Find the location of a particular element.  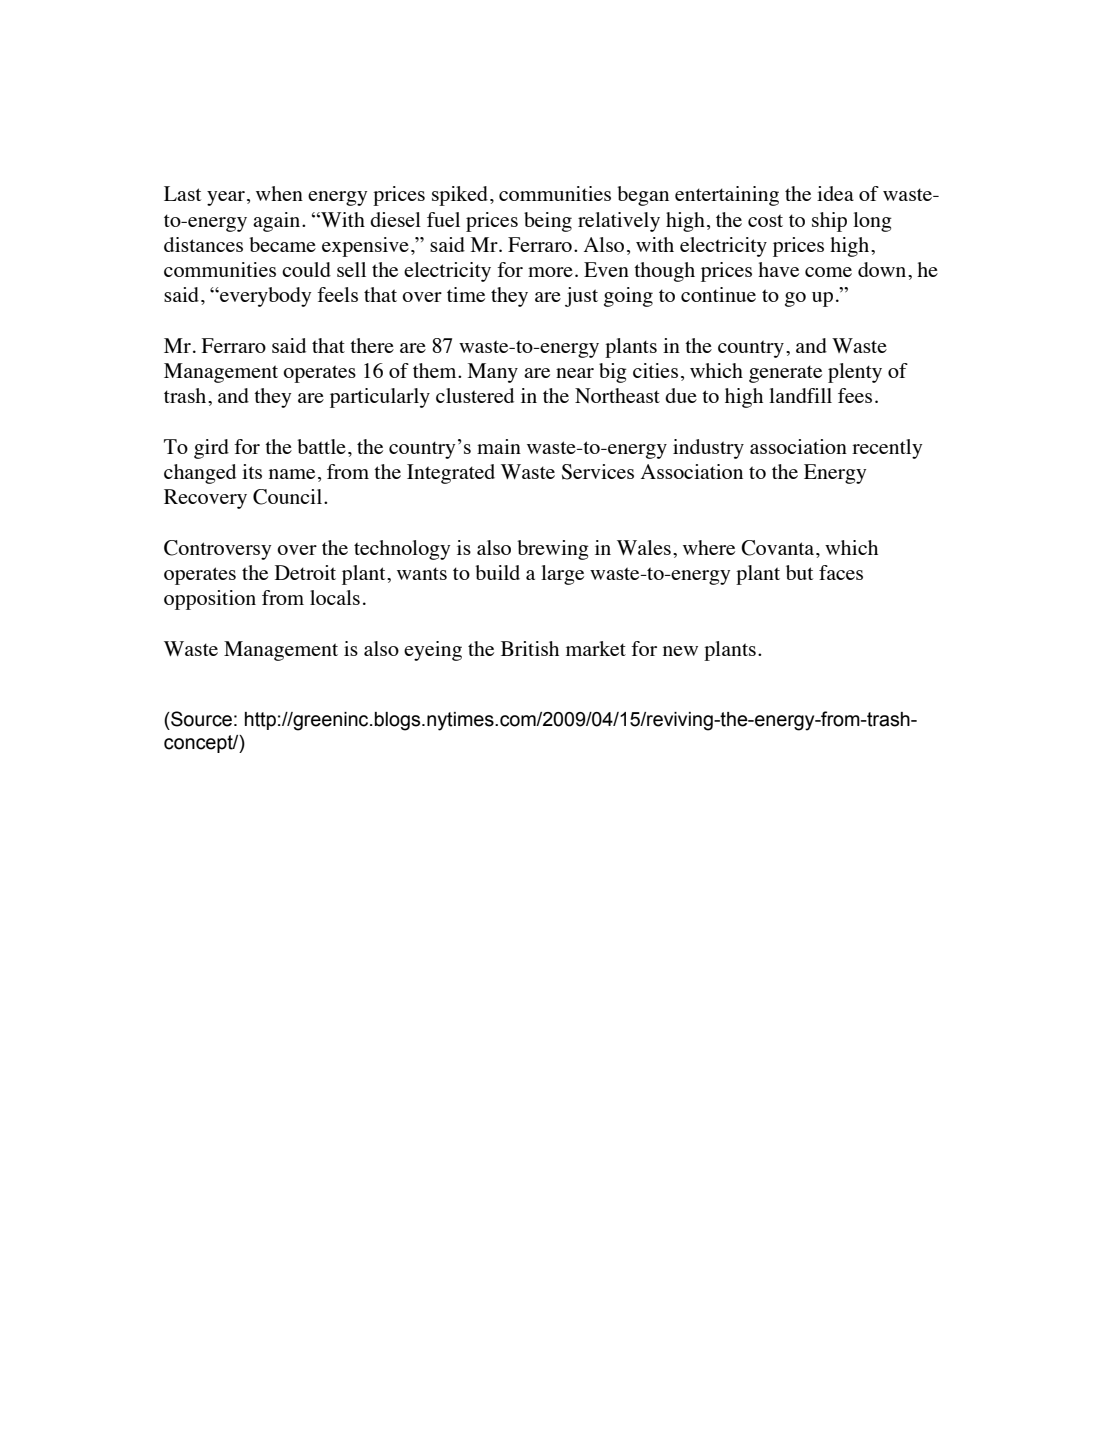

just is located at coordinates (581, 297).
